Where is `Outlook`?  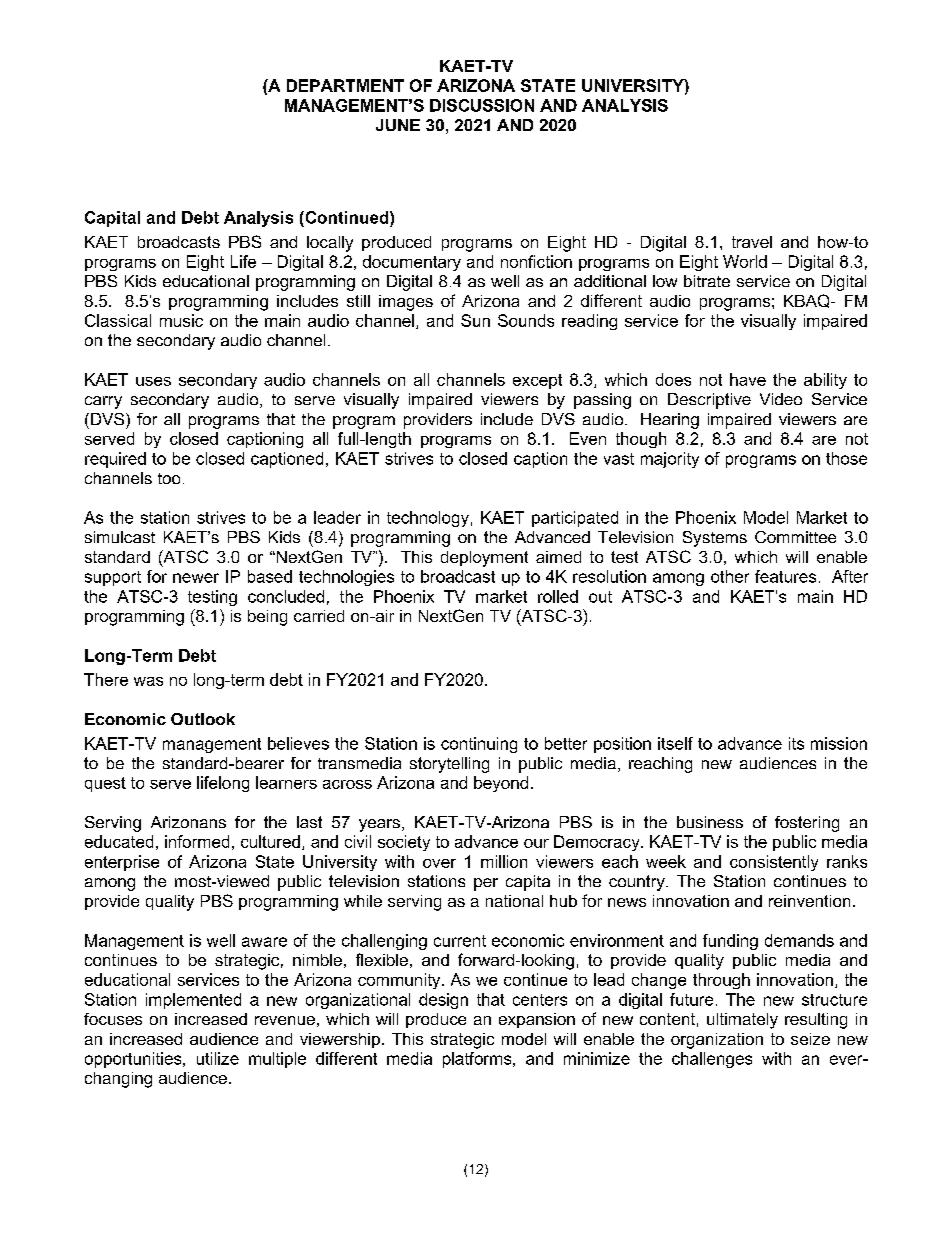
Outlook is located at coordinates (203, 719).
